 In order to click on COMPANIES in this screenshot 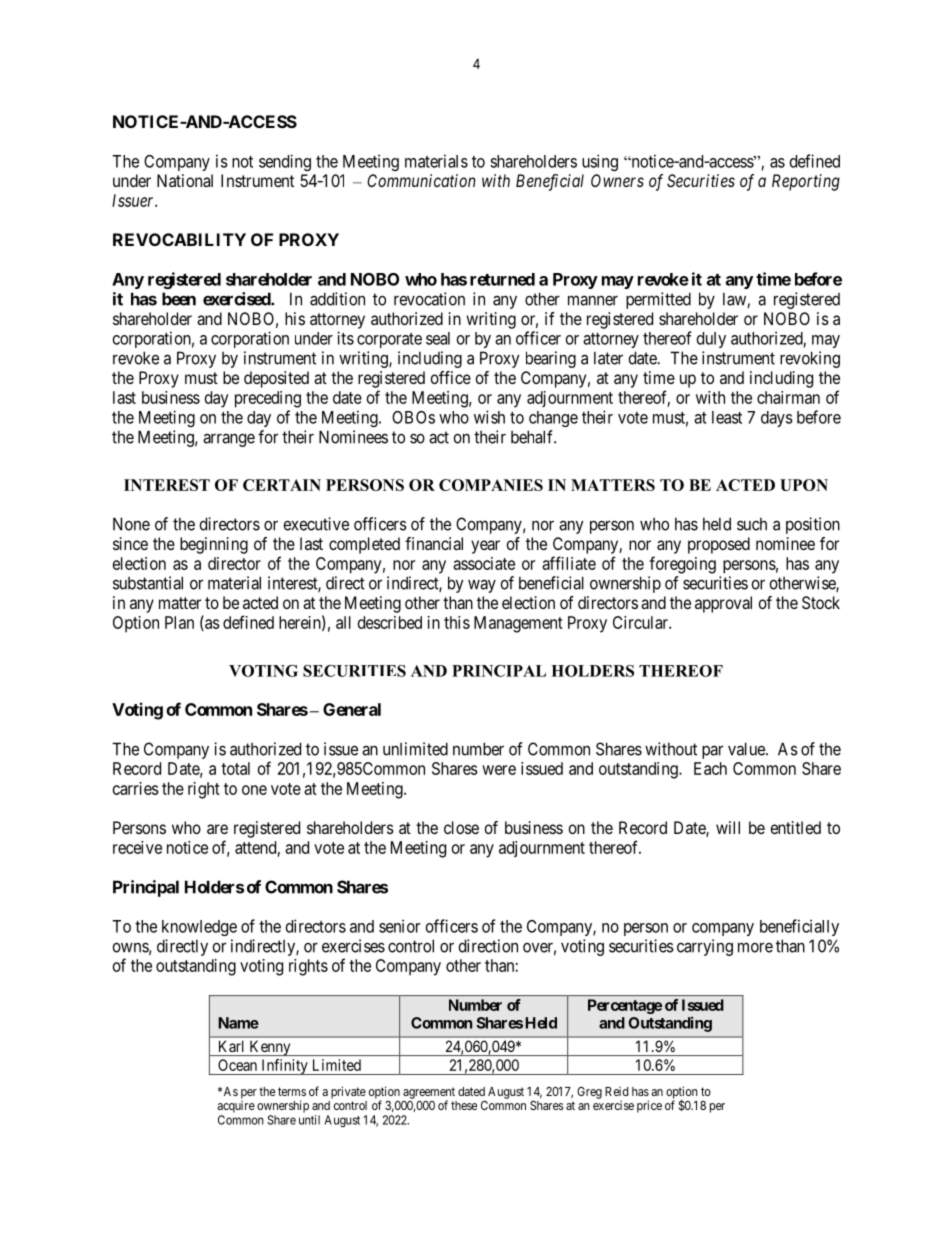, I will do `click(491, 485)`.
